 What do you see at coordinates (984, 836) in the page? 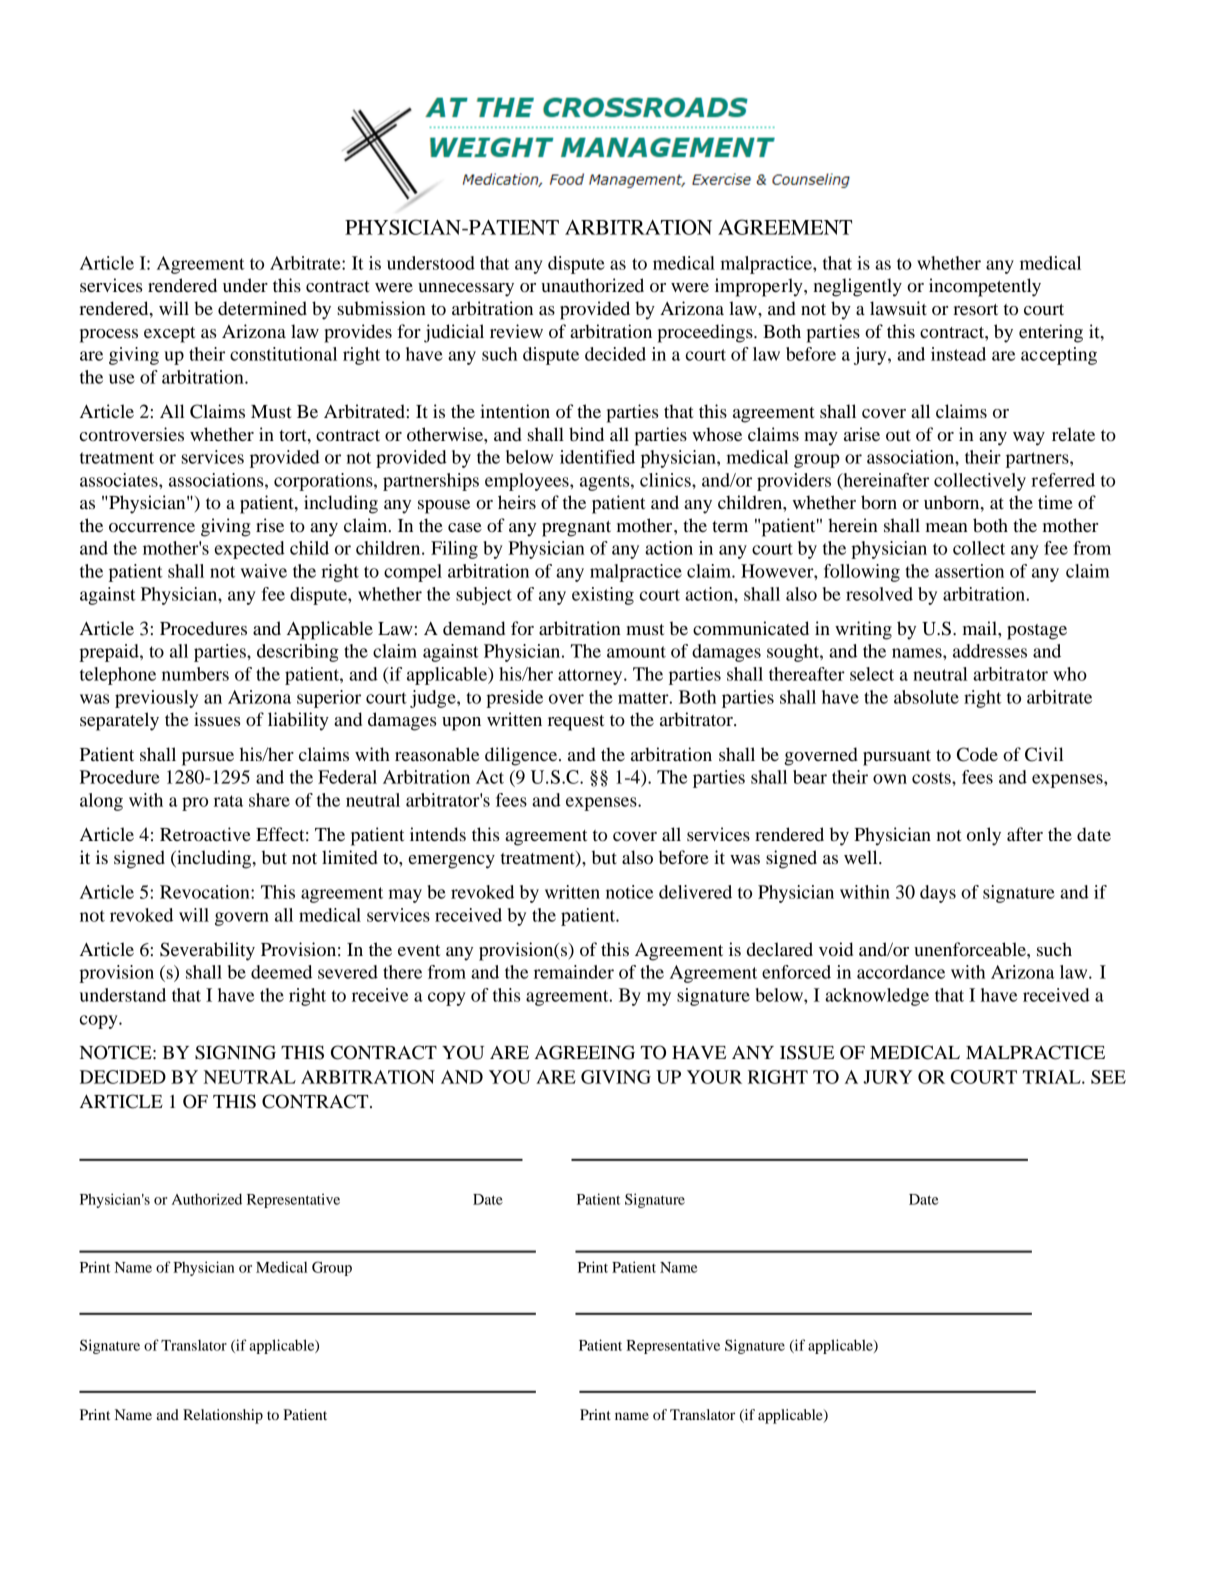
I see `only` at bounding box center [984, 836].
